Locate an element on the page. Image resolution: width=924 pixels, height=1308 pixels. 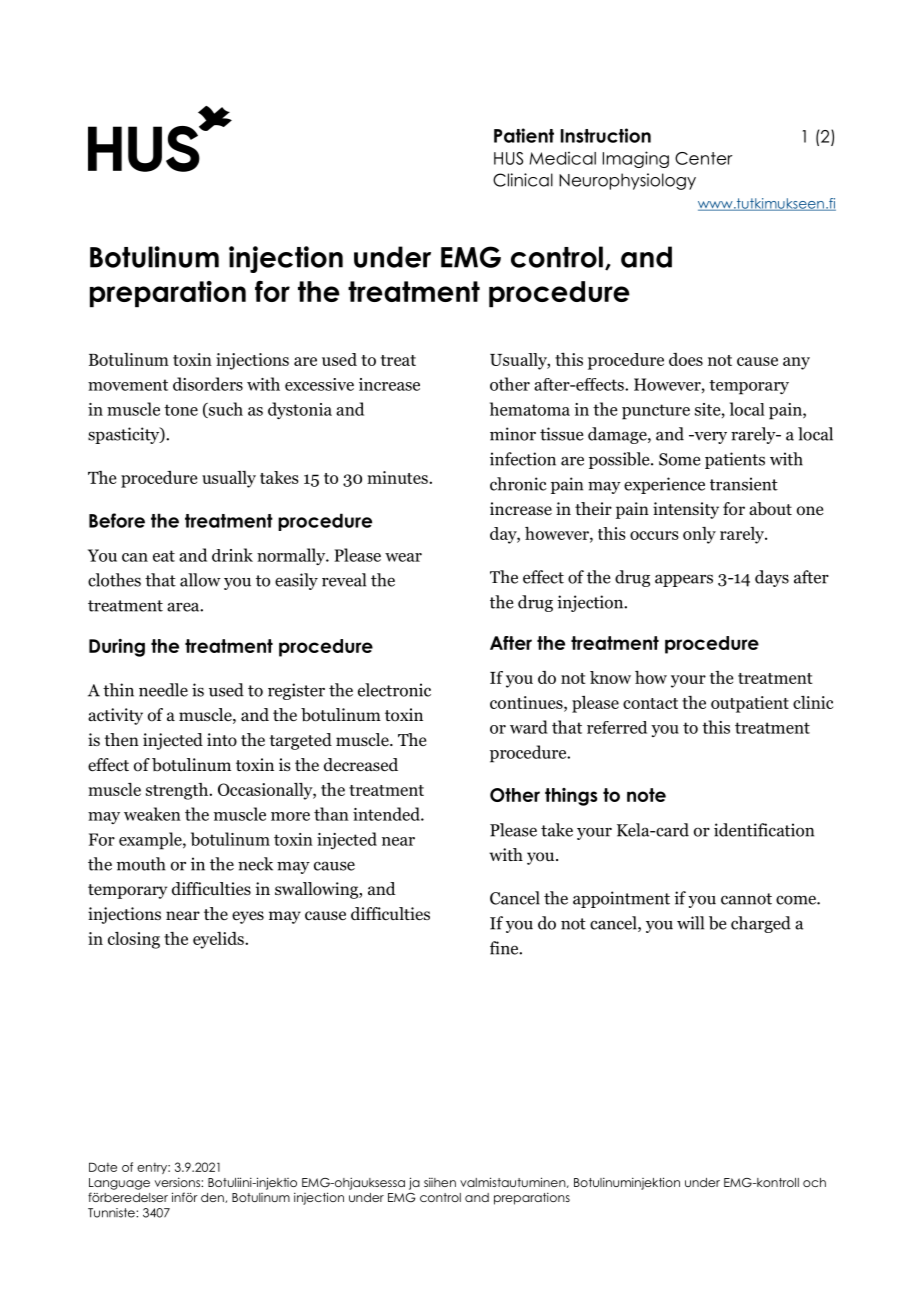
chronic is located at coordinates (518, 484).
